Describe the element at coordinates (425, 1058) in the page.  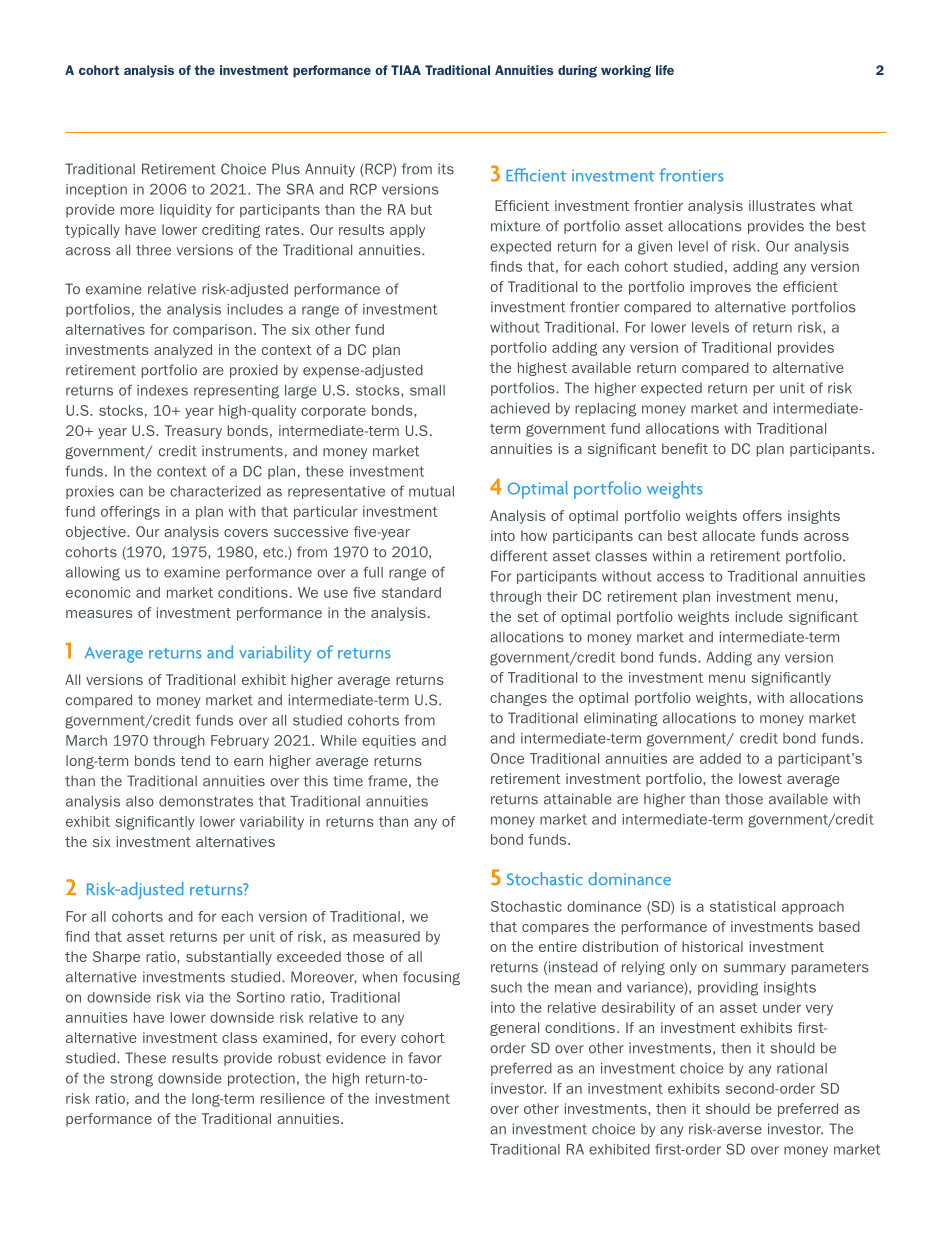
I see `favor` at that location.
